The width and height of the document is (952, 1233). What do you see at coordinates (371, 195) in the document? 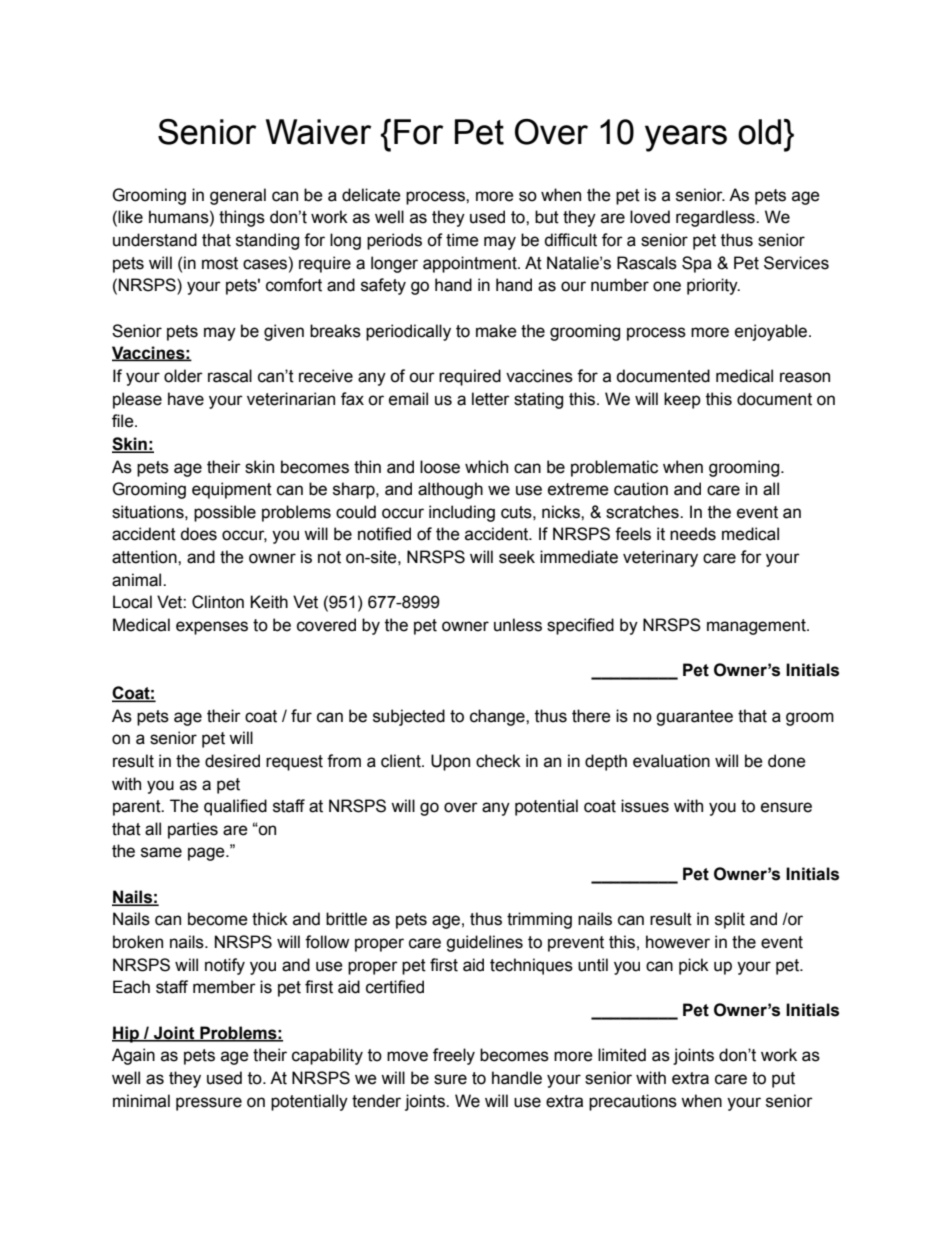
I see `delicate` at bounding box center [371, 195].
